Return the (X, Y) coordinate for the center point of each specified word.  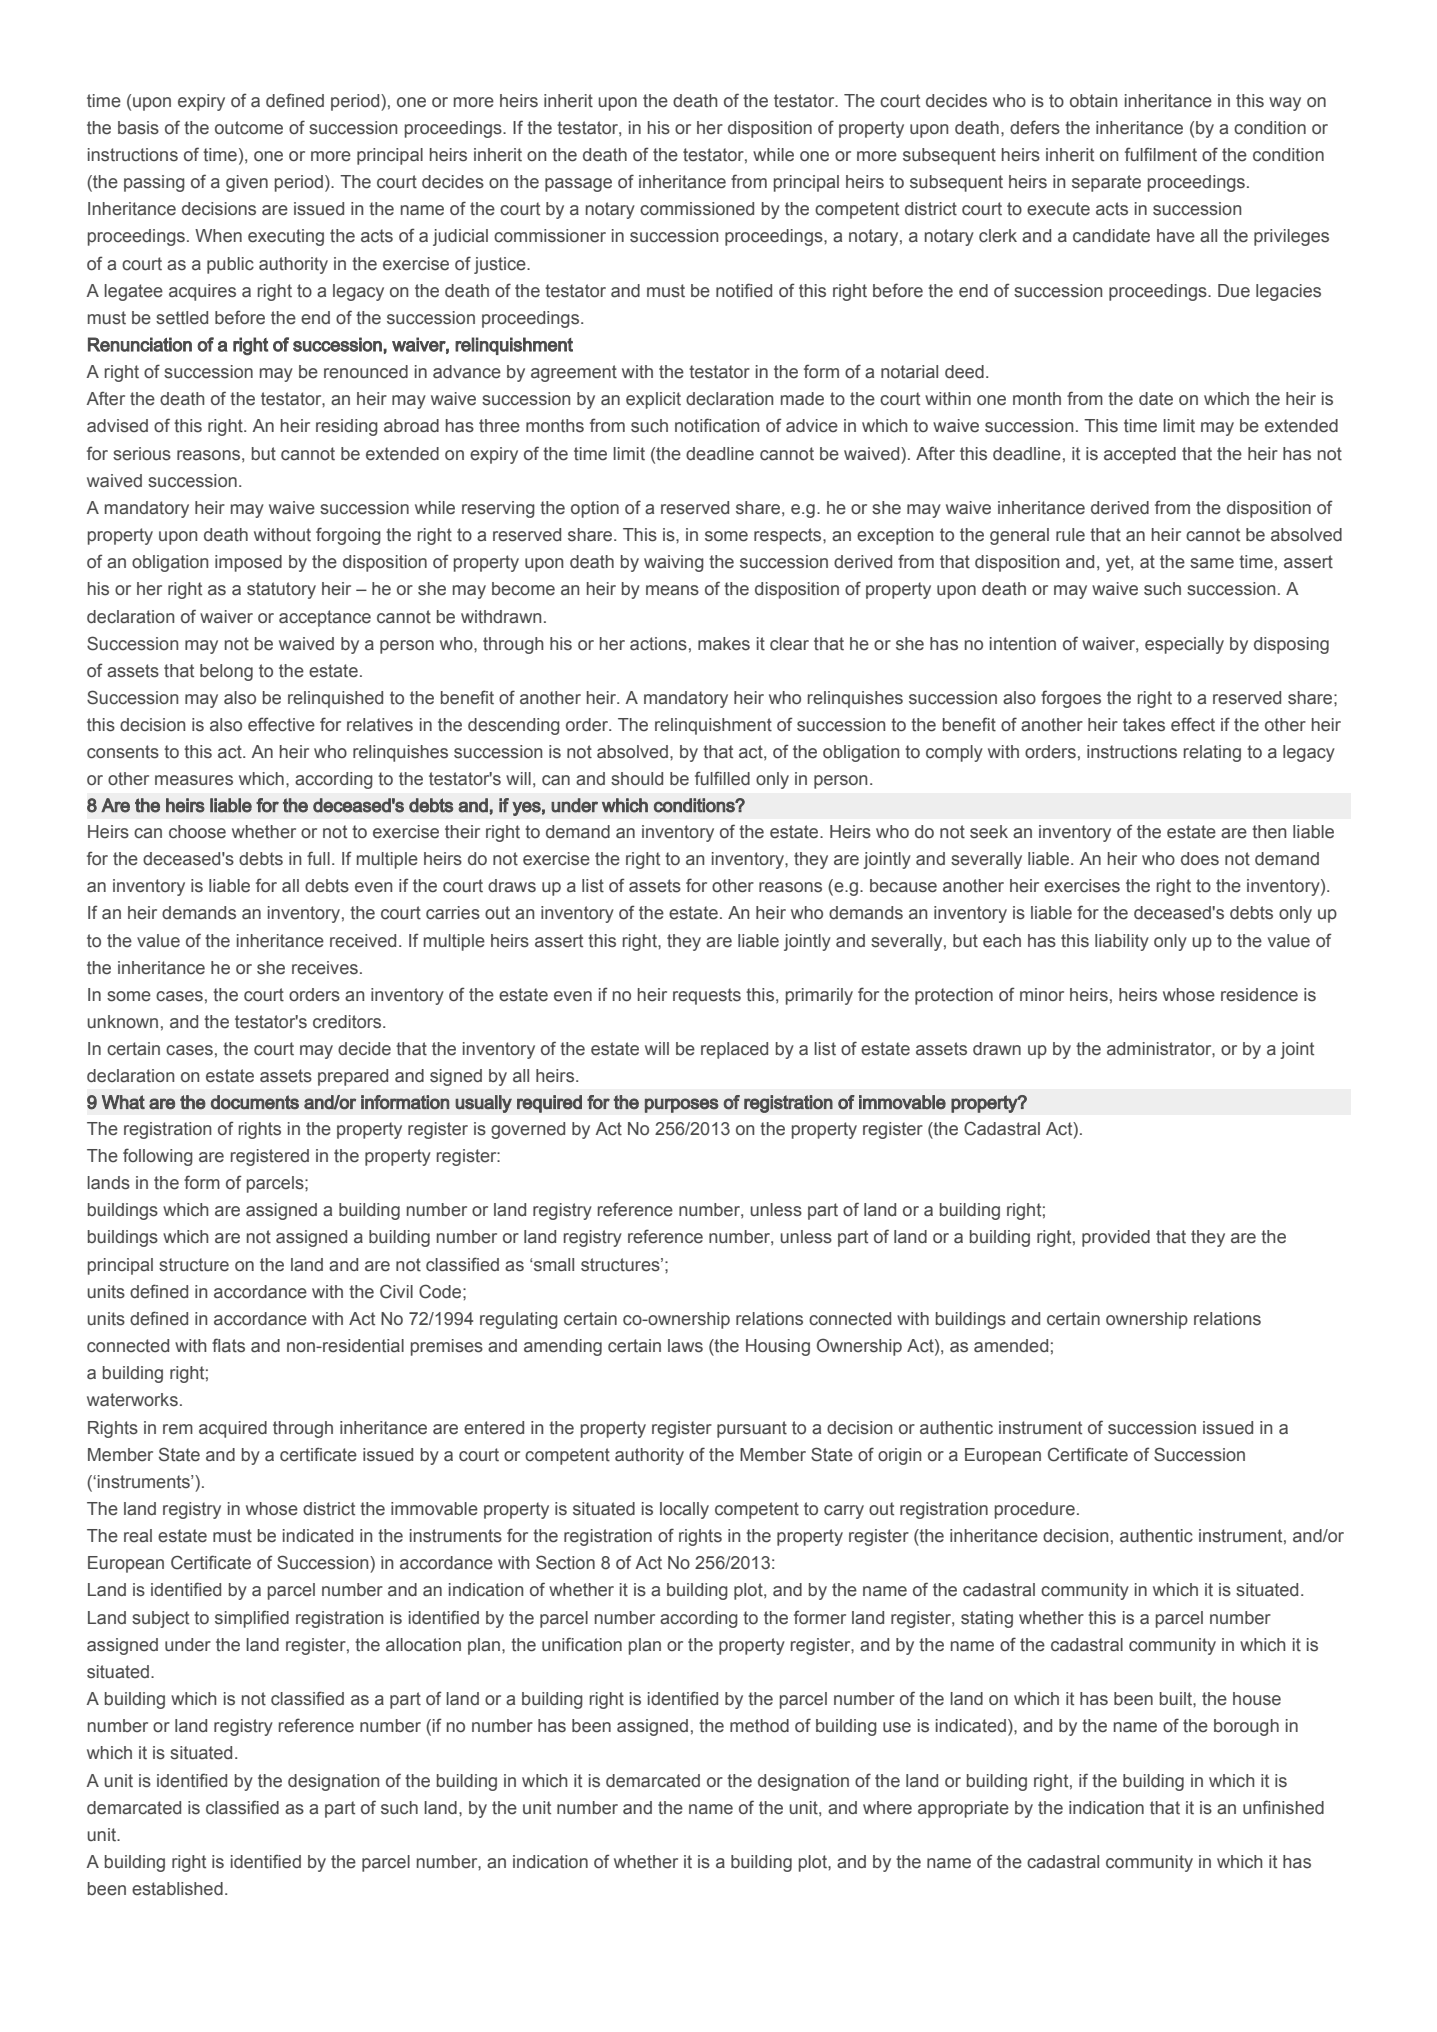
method (759, 1726)
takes (1144, 725)
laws (685, 1346)
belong (226, 672)
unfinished (1283, 1807)
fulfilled (722, 778)
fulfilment (1161, 154)
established (177, 1889)
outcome (249, 128)
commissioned (697, 209)
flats (228, 1345)
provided (1116, 1238)
